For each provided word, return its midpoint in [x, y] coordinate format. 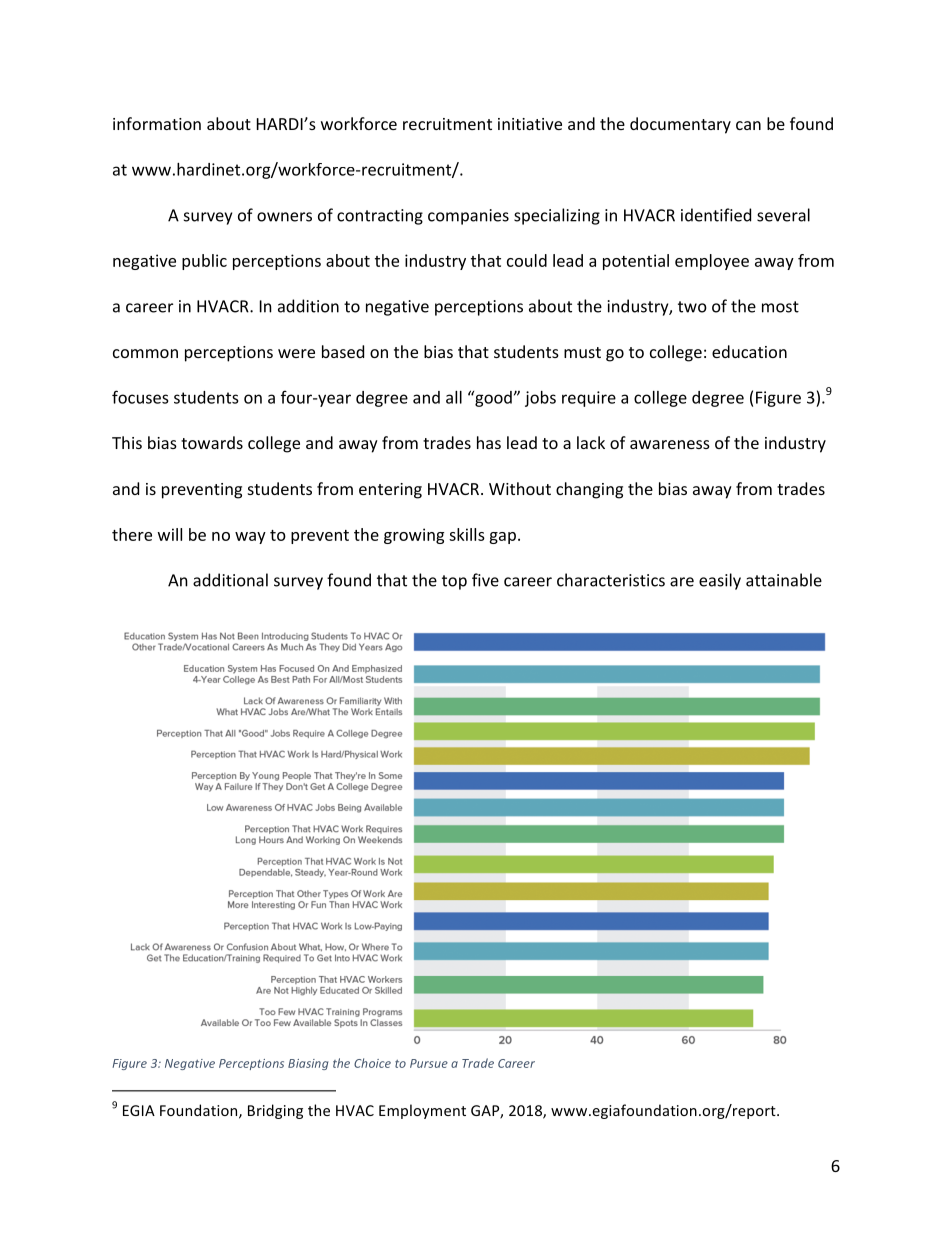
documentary [680, 125]
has [489, 442]
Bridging [275, 1111]
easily [720, 581]
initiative [530, 124]
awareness [670, 444]
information [157, 123]
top [454, 582]
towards [212, 442]
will [170, 534]
